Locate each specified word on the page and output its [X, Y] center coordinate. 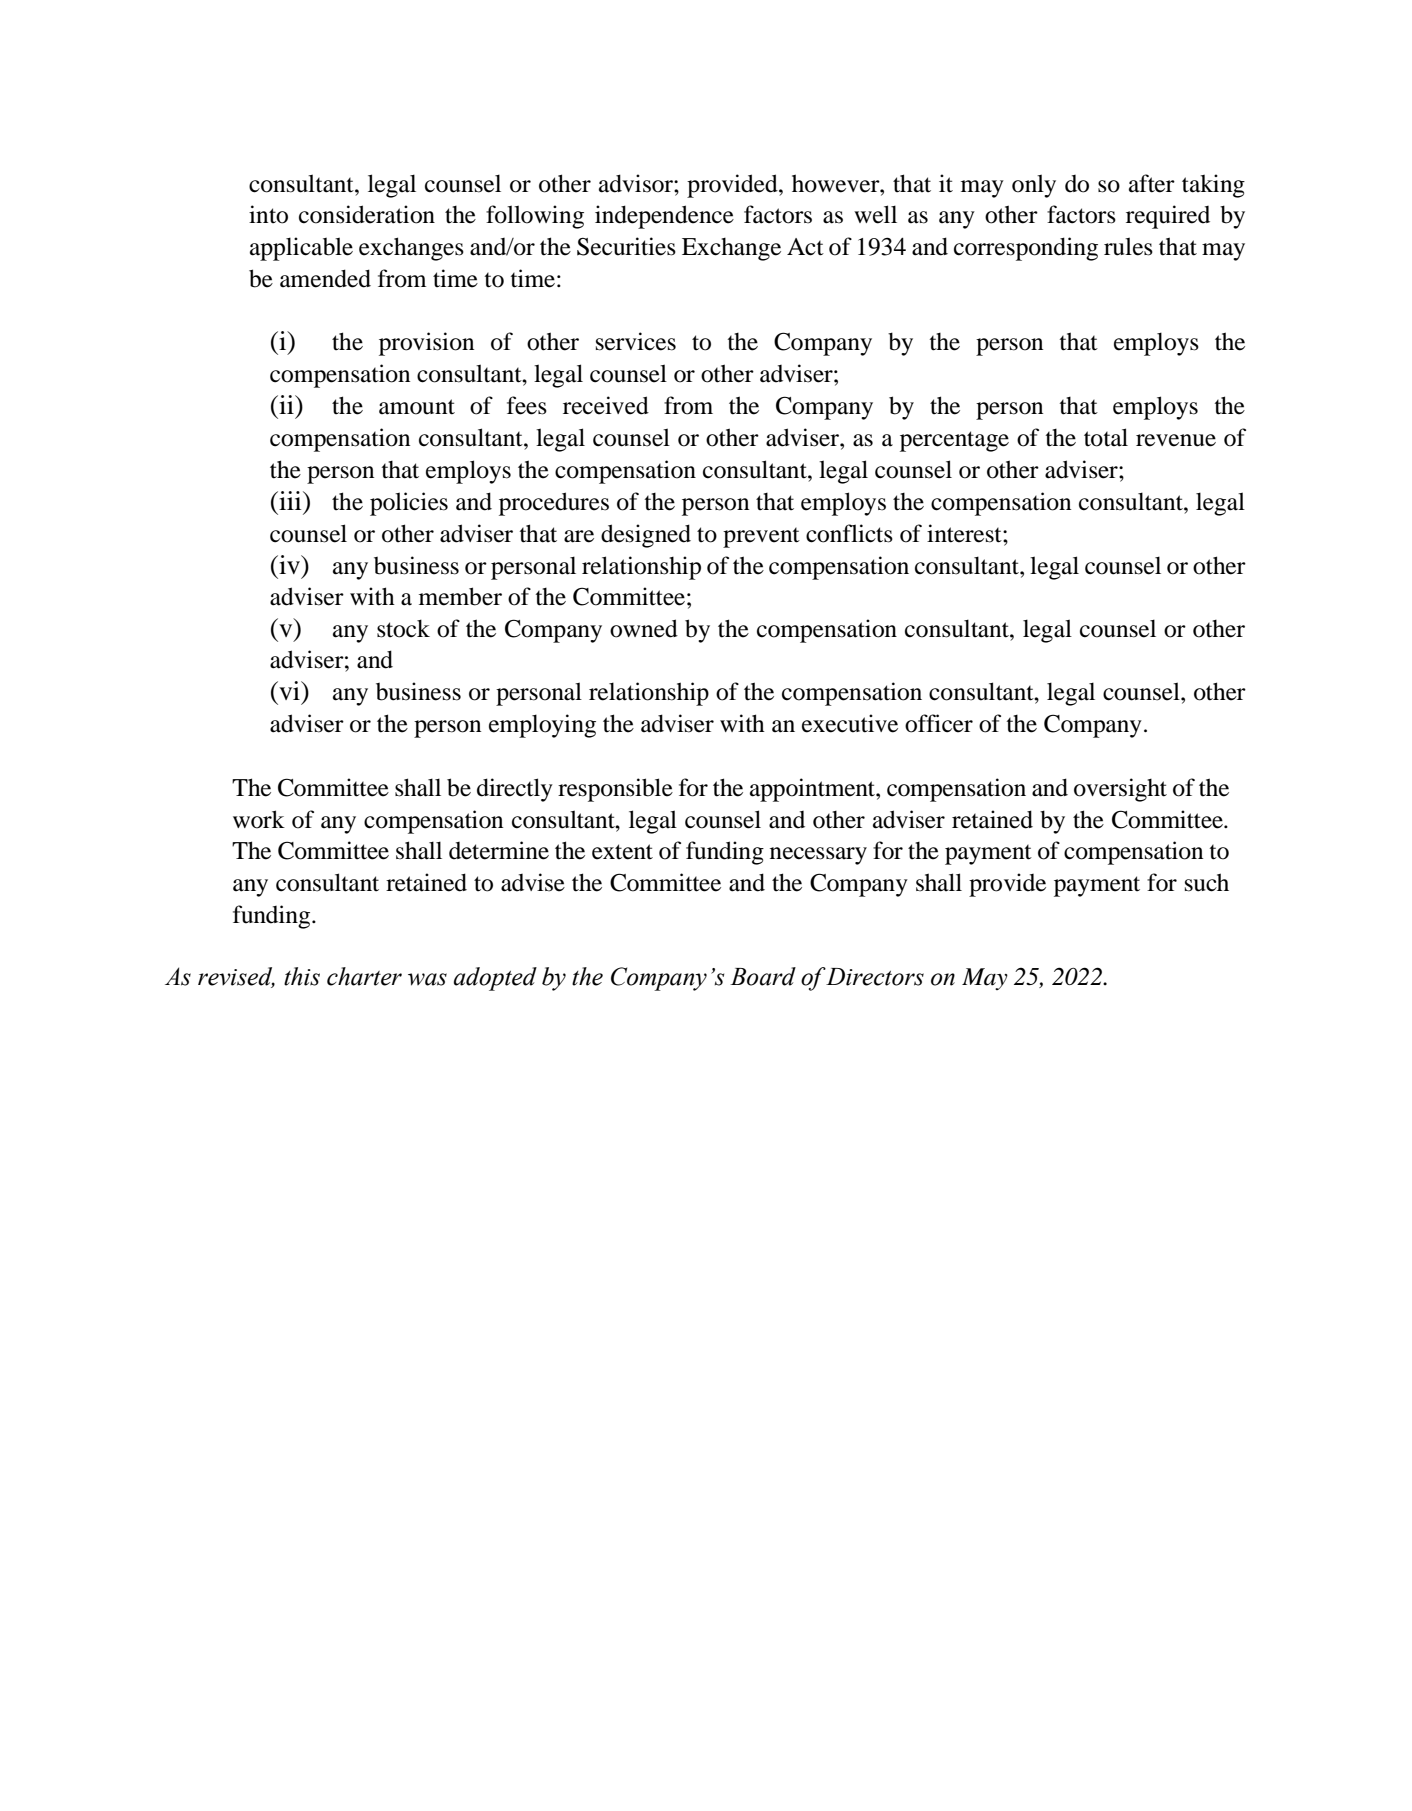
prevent [761, 538]
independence [664, 217]
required [1168, 217]
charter [364, 976]
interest [965, 533]
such [1207, 882]
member [460, 596]
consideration [367, 214]
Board [763, 976]
